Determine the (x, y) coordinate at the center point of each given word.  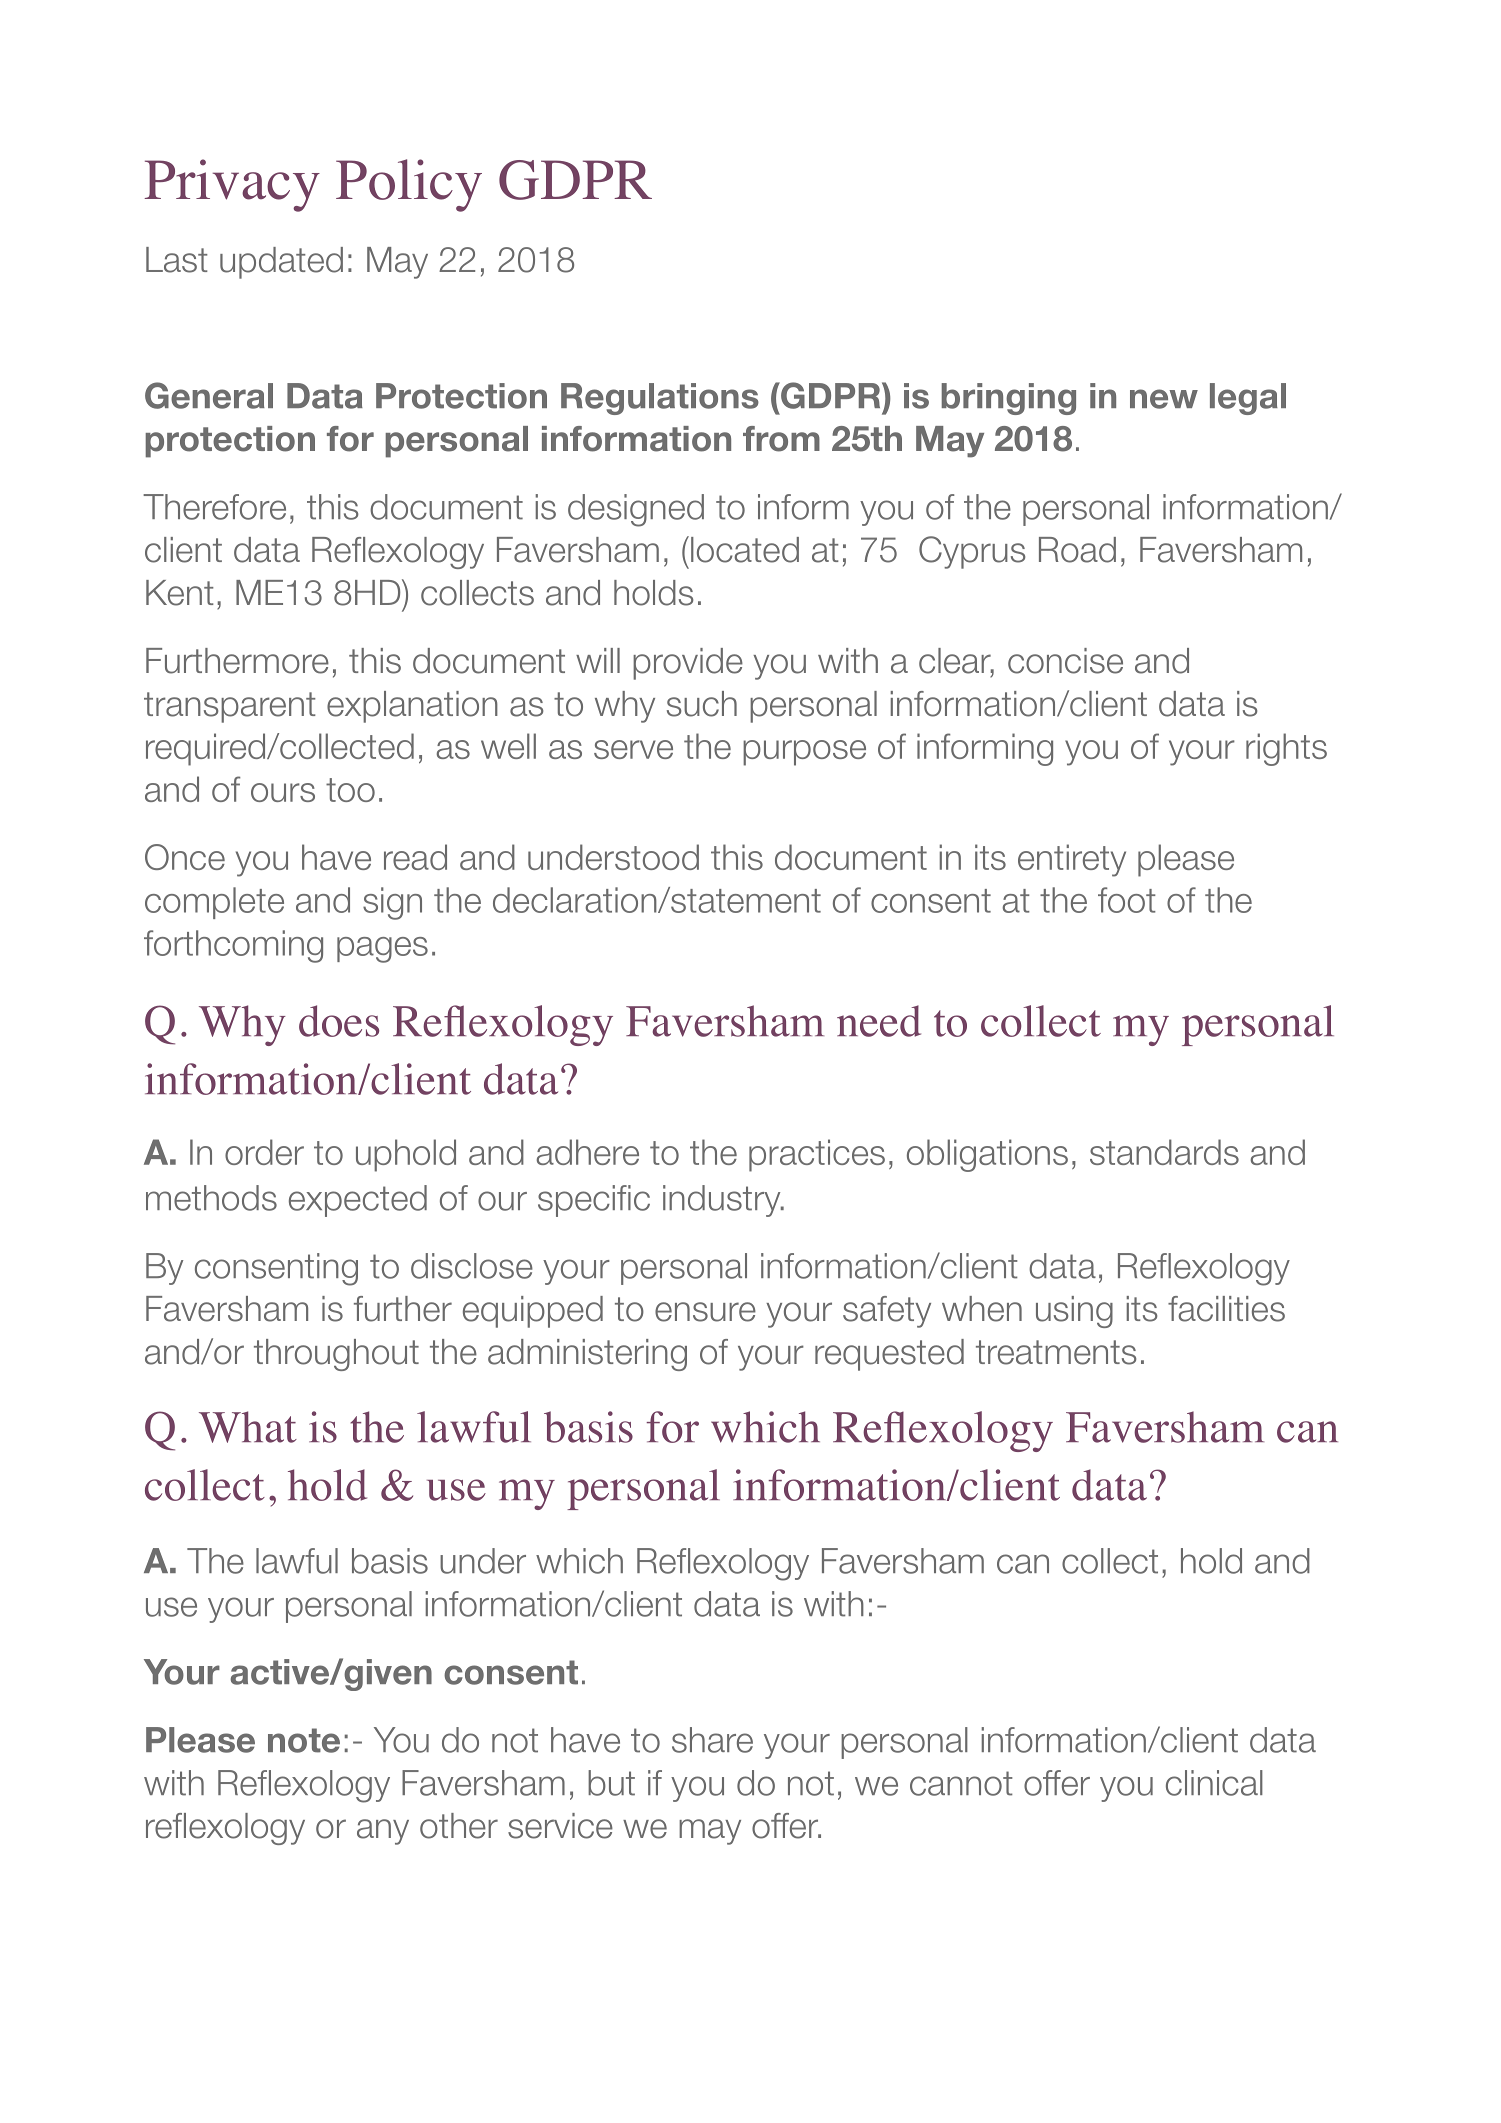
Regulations (660, 399)
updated (281, 263)
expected (358, 1201)
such (702, 704)
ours (283, 792)
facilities (1226, 1309)
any (383, 1832)
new (1164, 399)
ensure (705, 1312)
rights (1286, 749)
